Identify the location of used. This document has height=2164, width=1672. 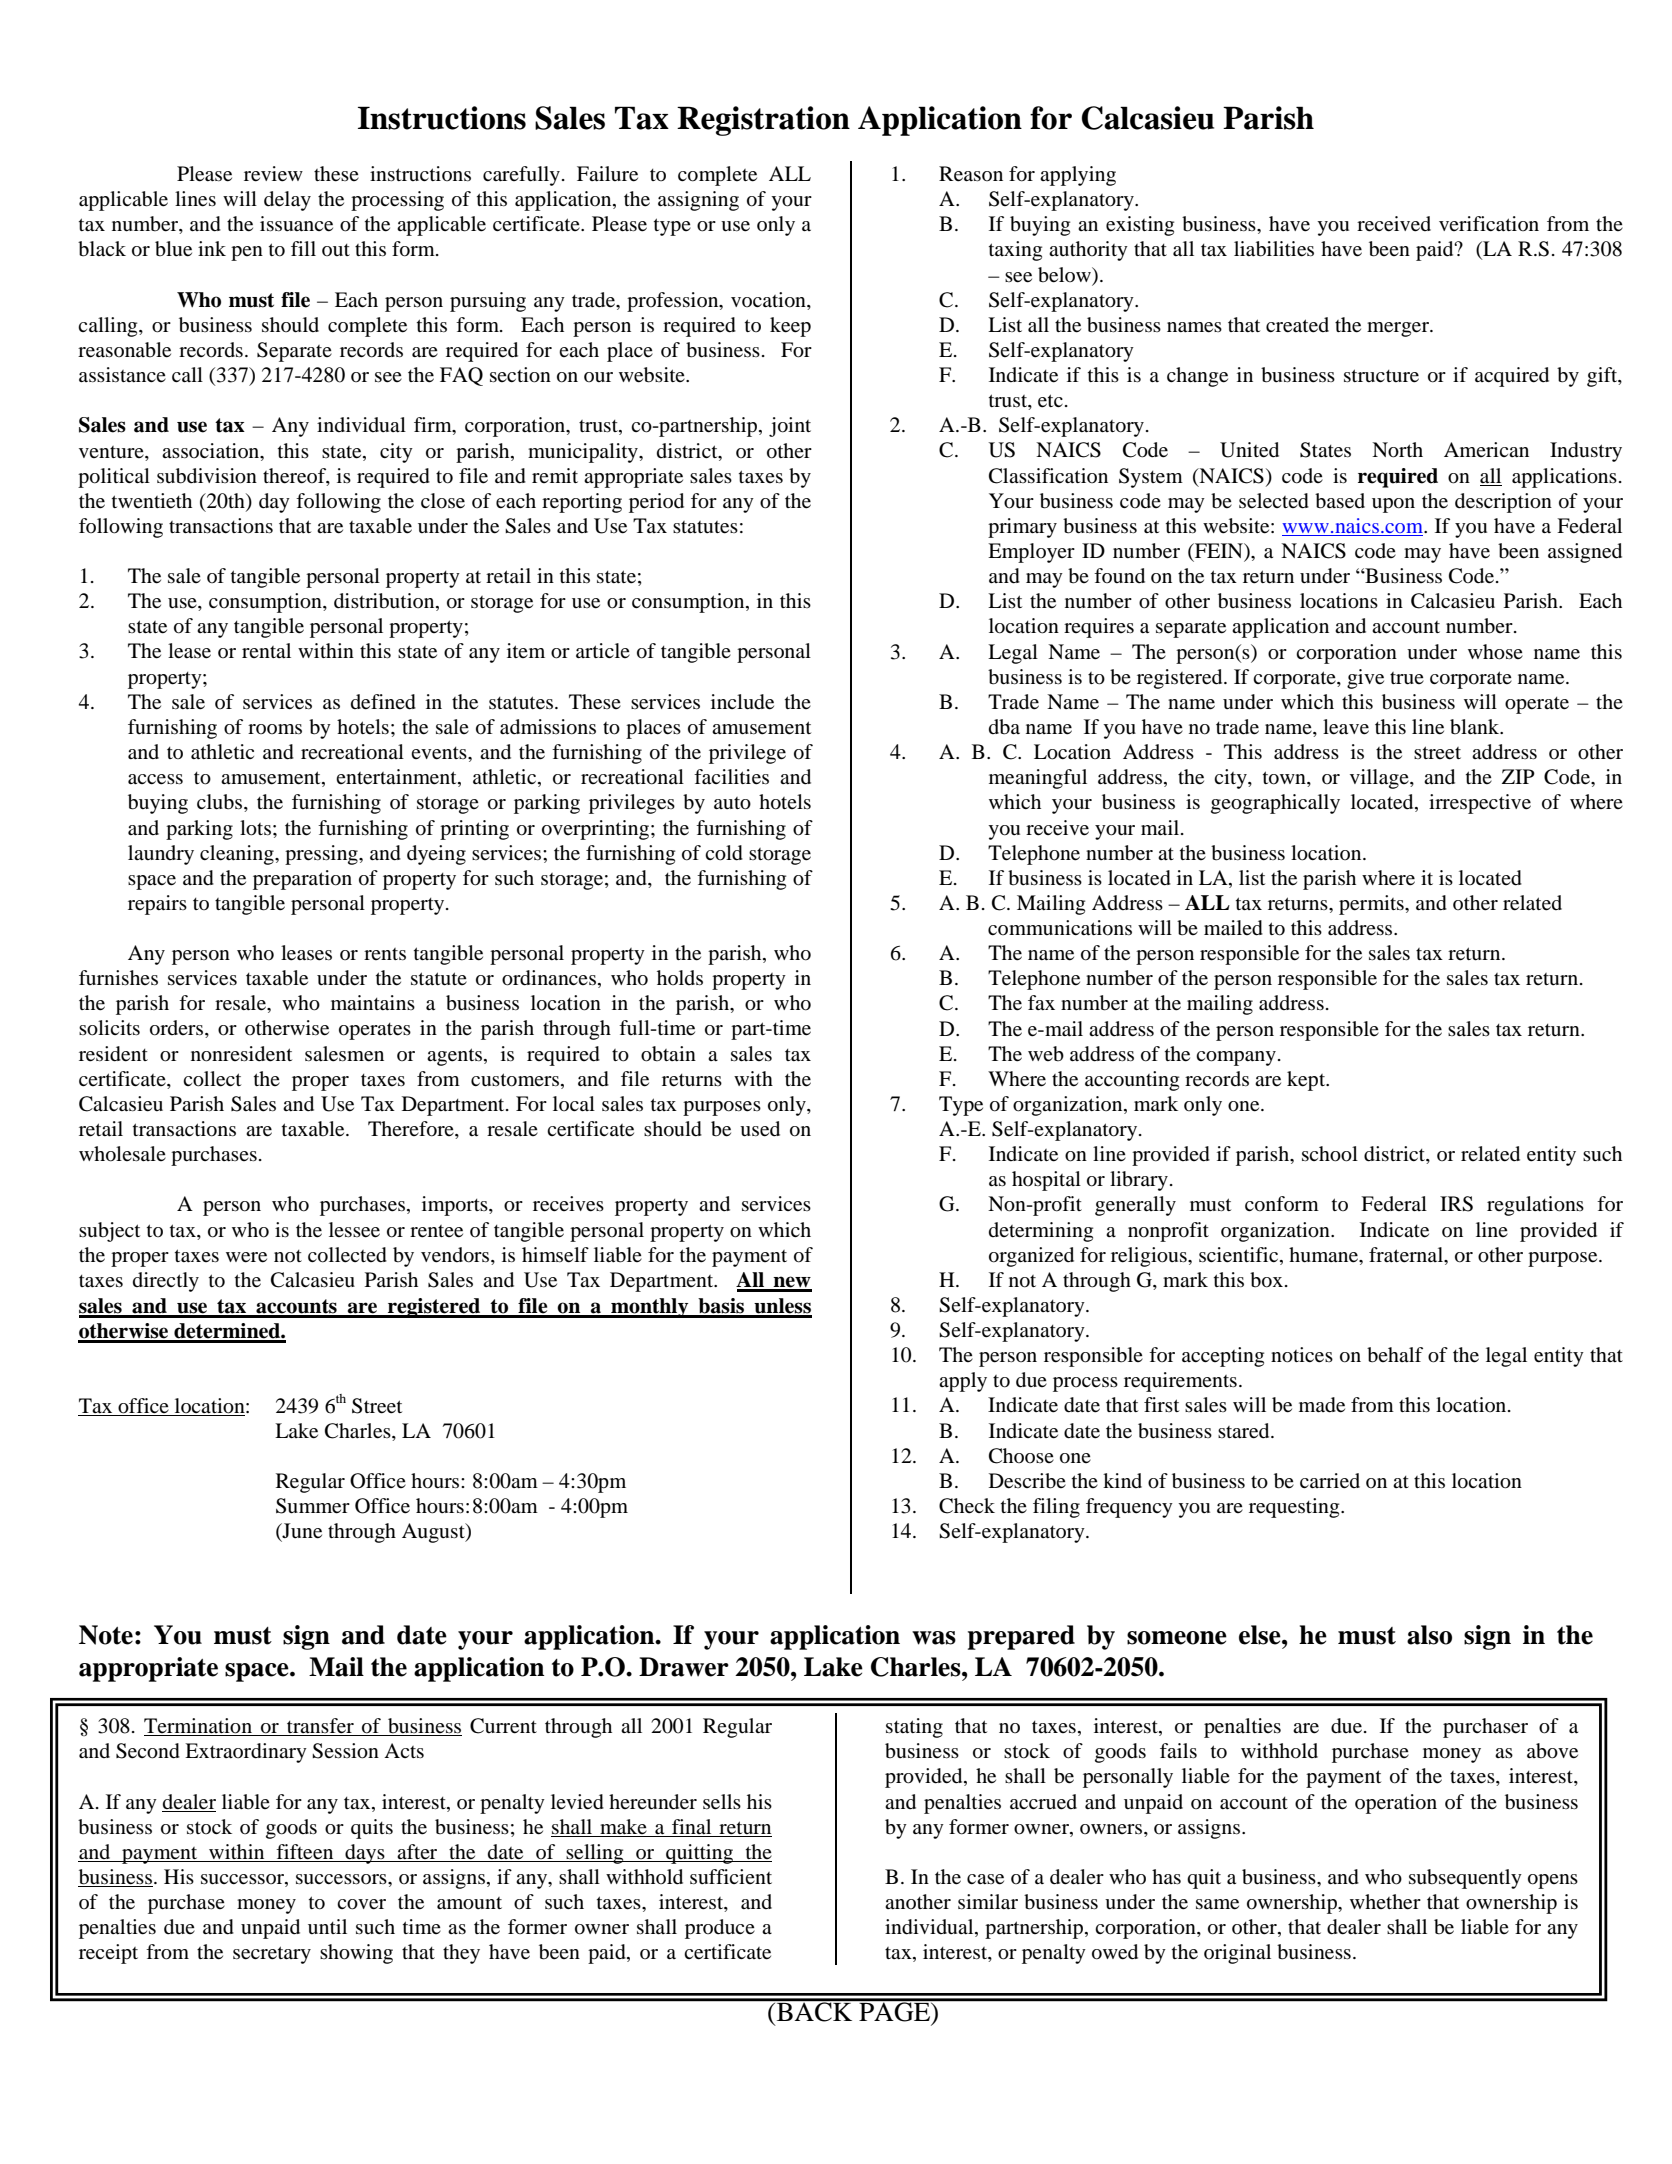
(760, 1129).
